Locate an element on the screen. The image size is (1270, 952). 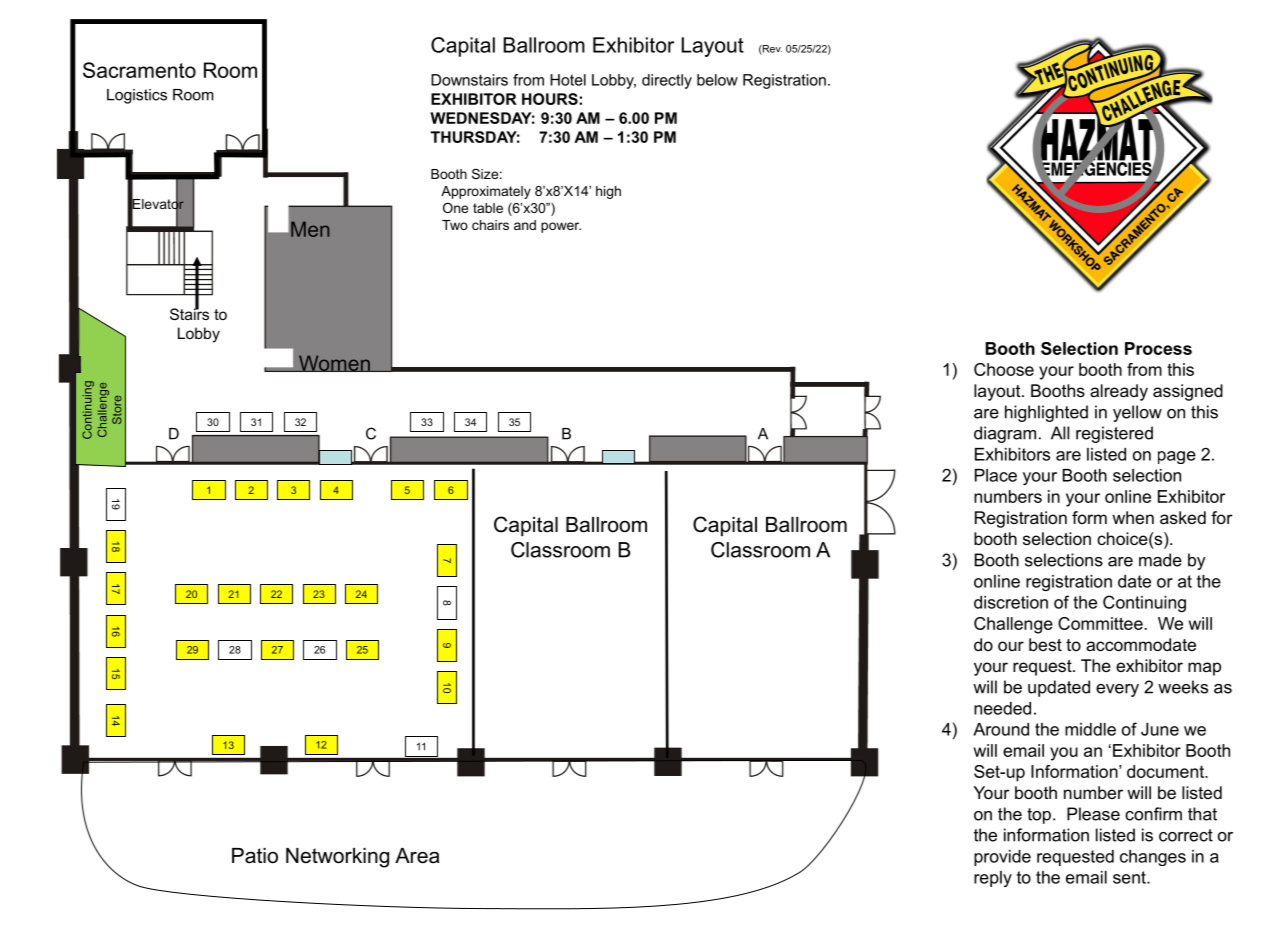
below is located at coordinates (717, 80).
